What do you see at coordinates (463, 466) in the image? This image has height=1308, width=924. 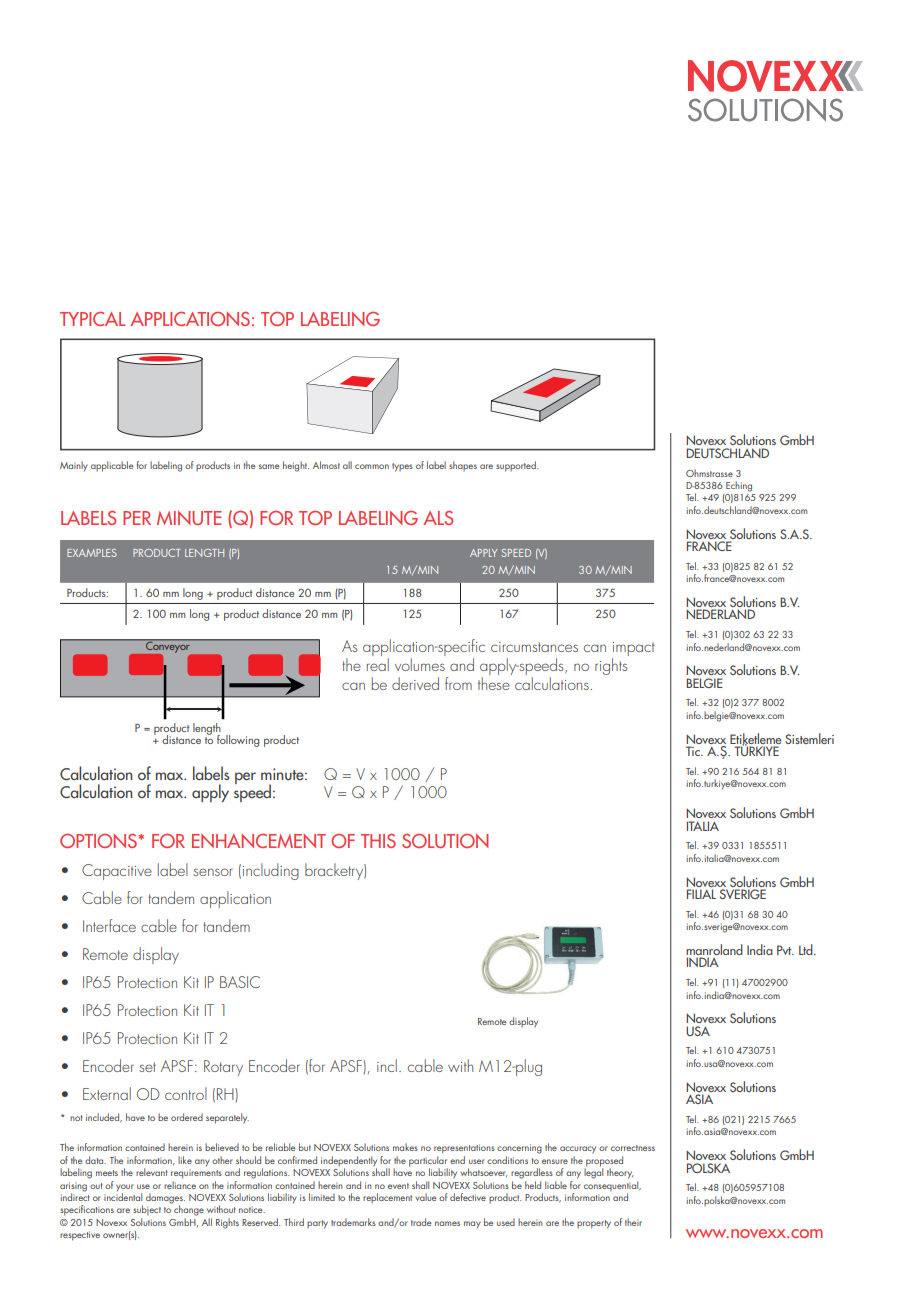 I see `shapes` at bounding box center [463, 466].
